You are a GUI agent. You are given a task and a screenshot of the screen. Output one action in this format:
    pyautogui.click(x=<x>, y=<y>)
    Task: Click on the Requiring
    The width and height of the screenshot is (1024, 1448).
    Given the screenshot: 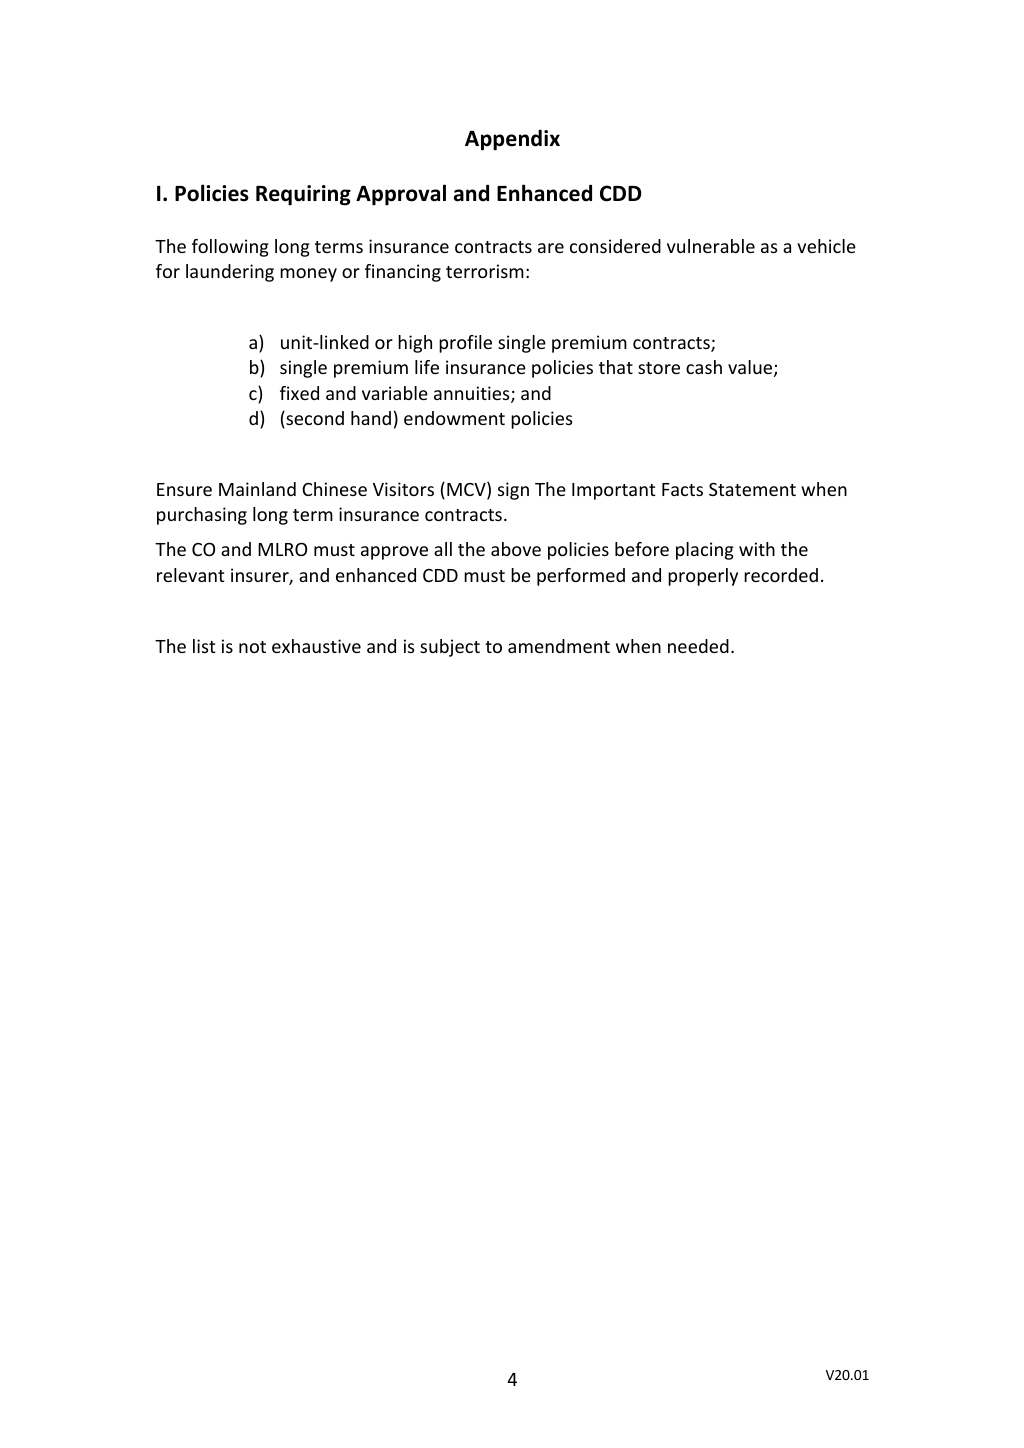 What is the action you would take?
    pyautogui.click(x=303, y=195)
